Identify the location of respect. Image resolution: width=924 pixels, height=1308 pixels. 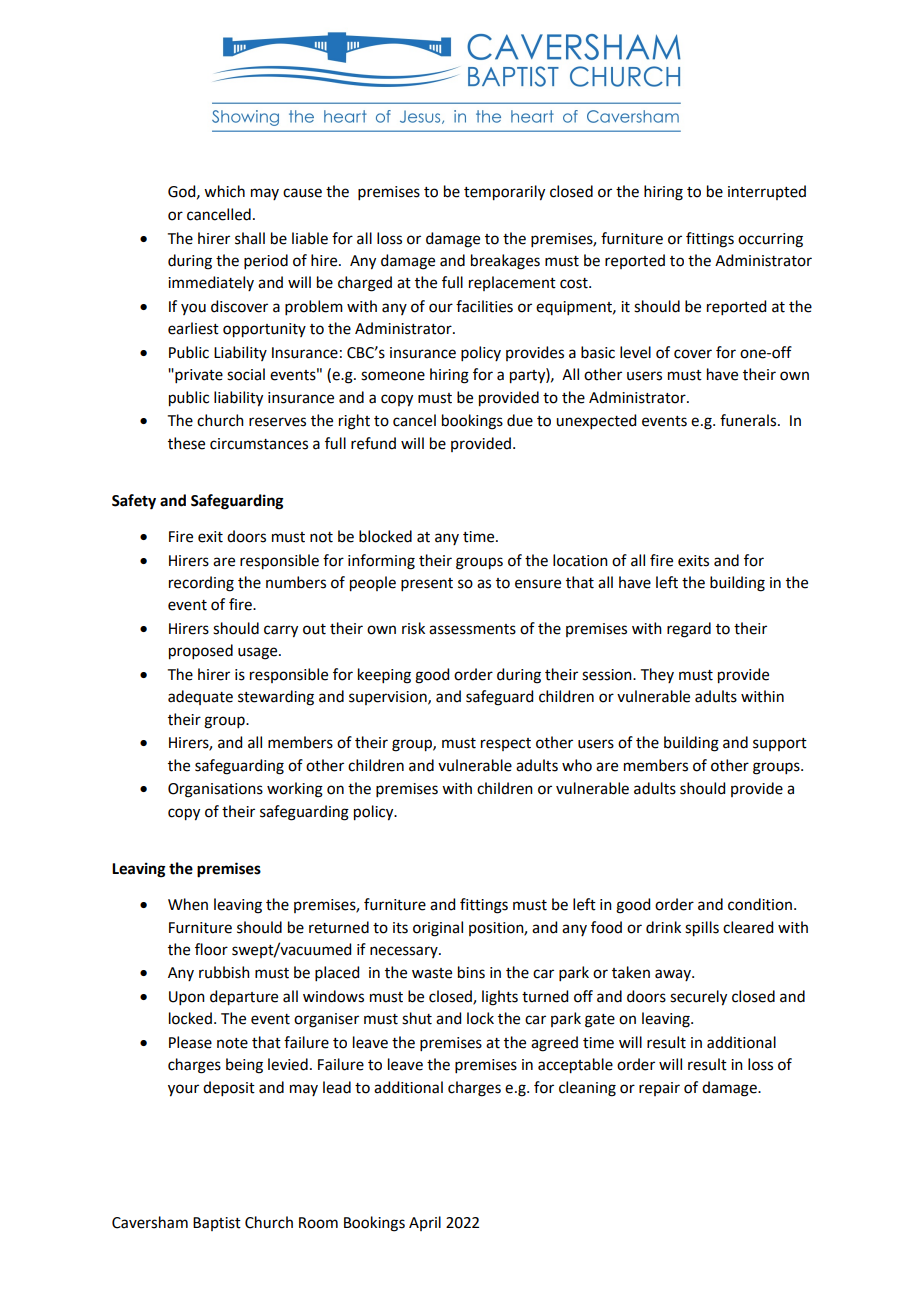
(506, 744).
